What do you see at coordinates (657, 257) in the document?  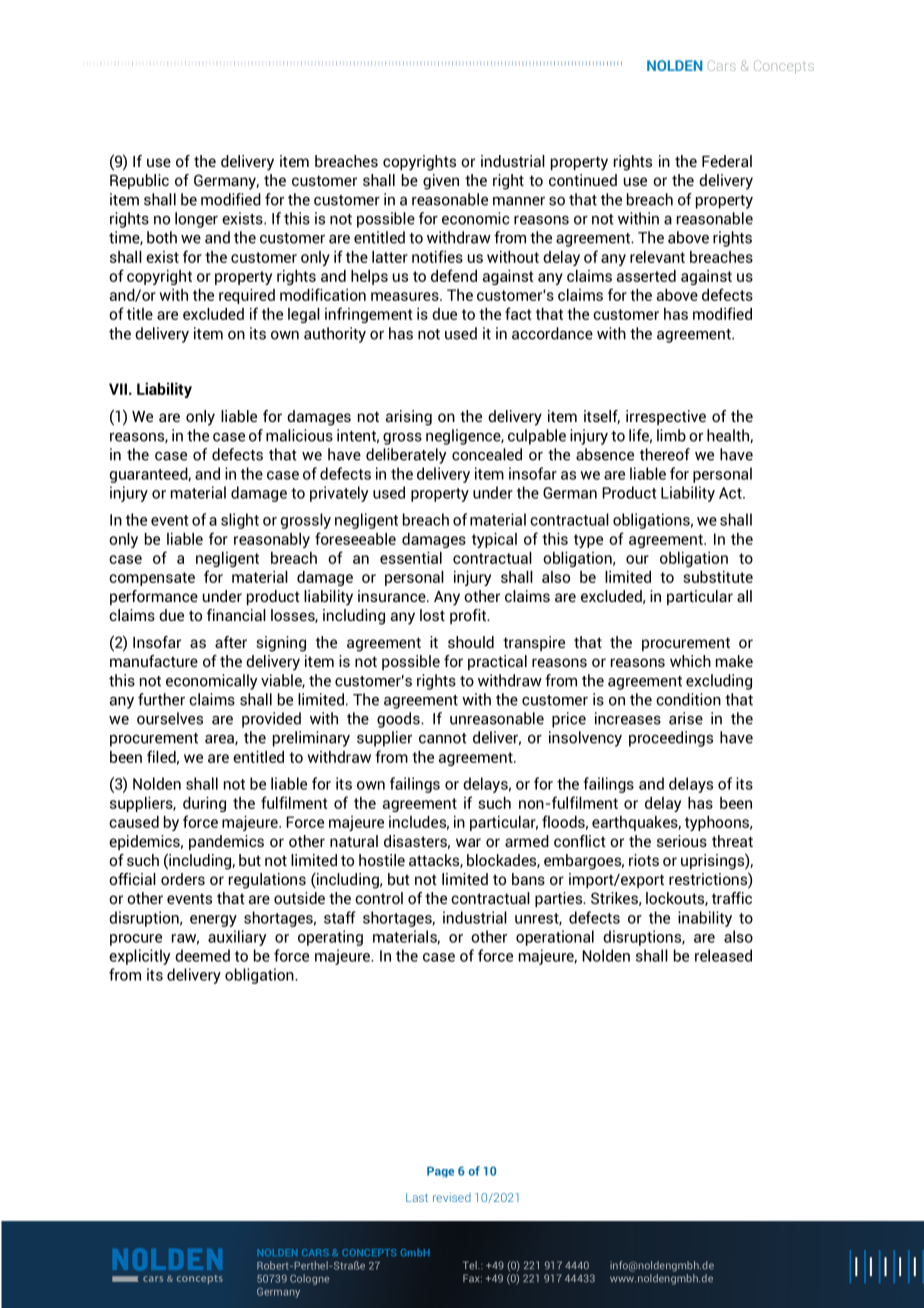 I see `relevant` at bounding box center [657, 257].
